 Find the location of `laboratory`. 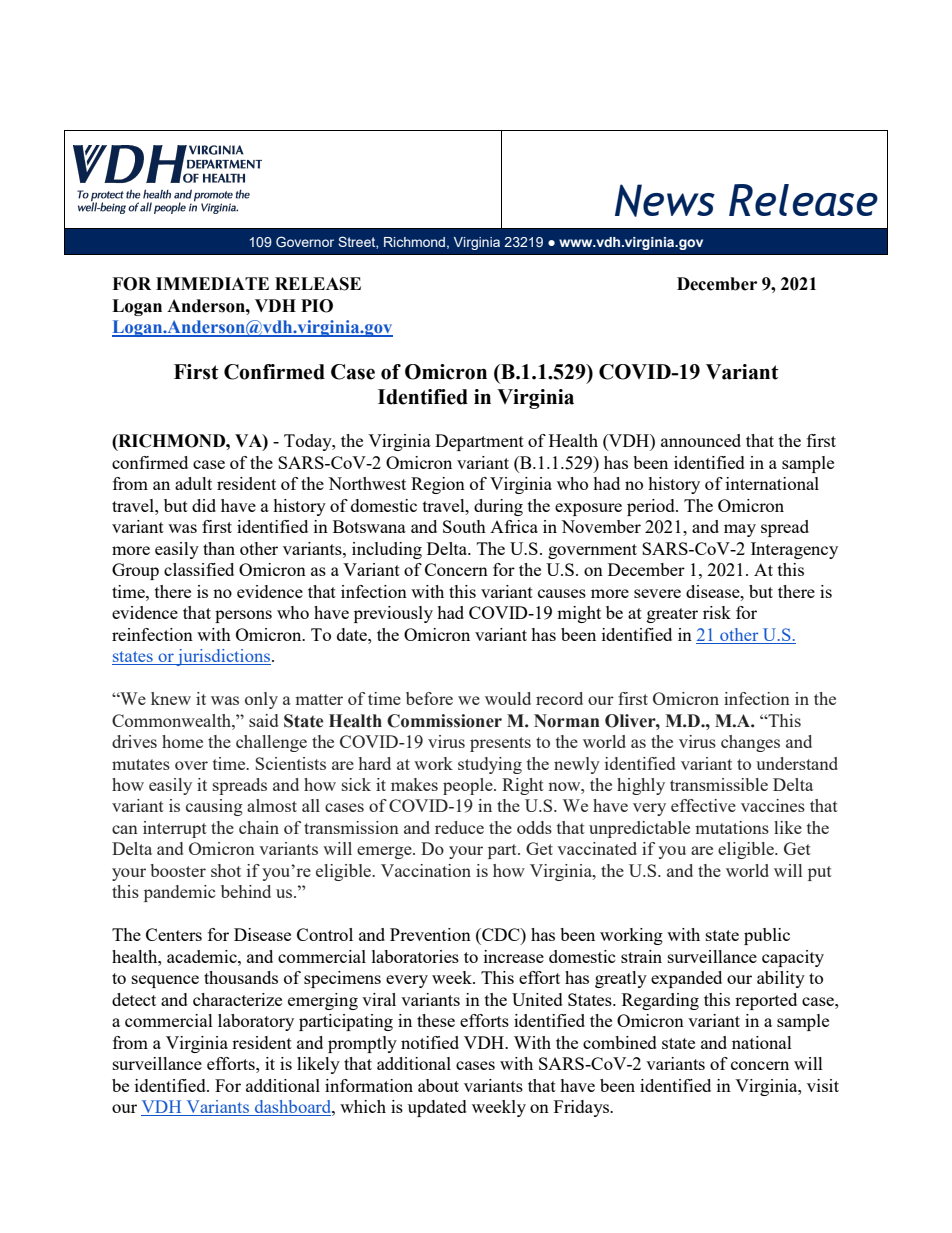

laboratory is located at coordinates (256, 1022).
